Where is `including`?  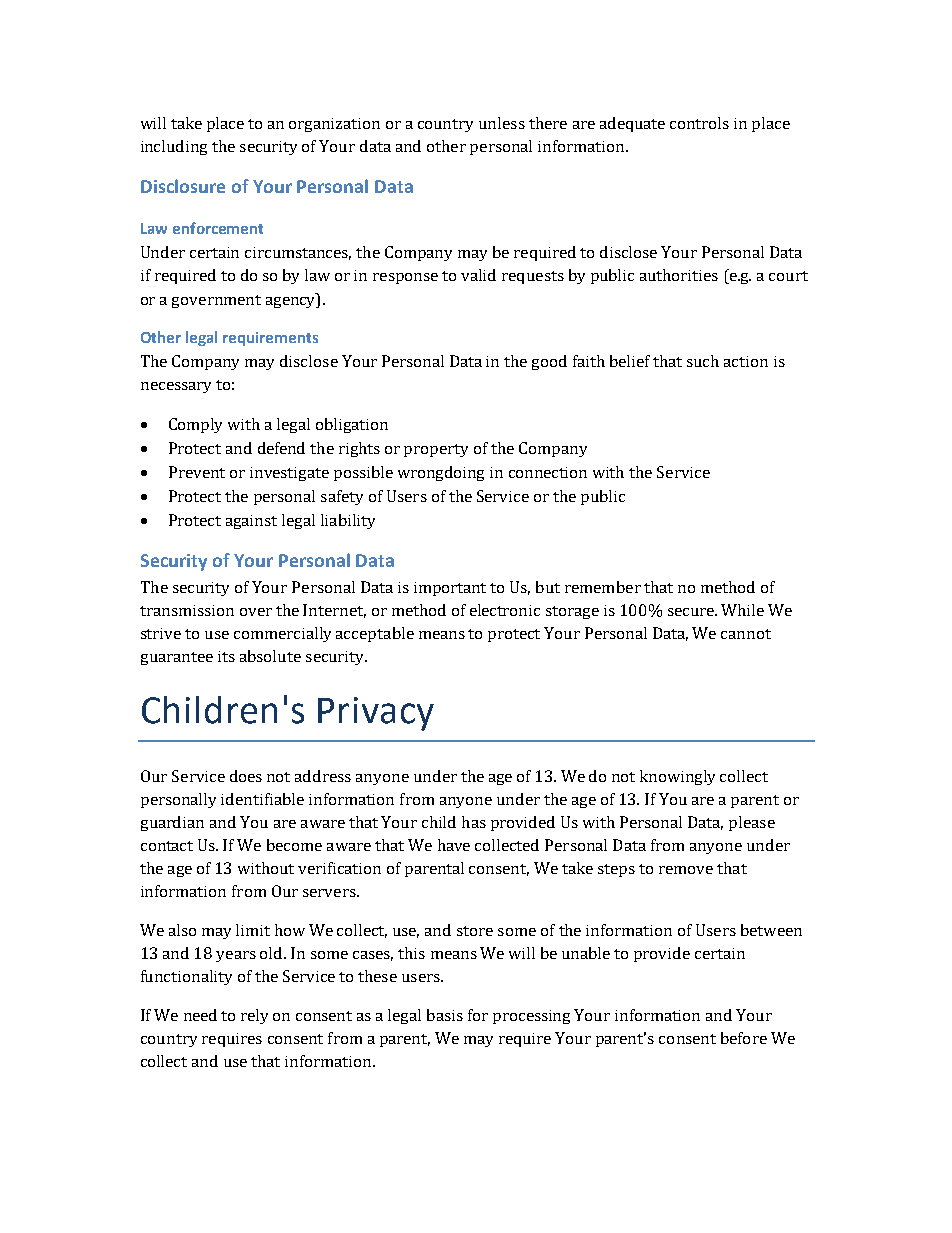
including is located at coordinates (174, 147).
